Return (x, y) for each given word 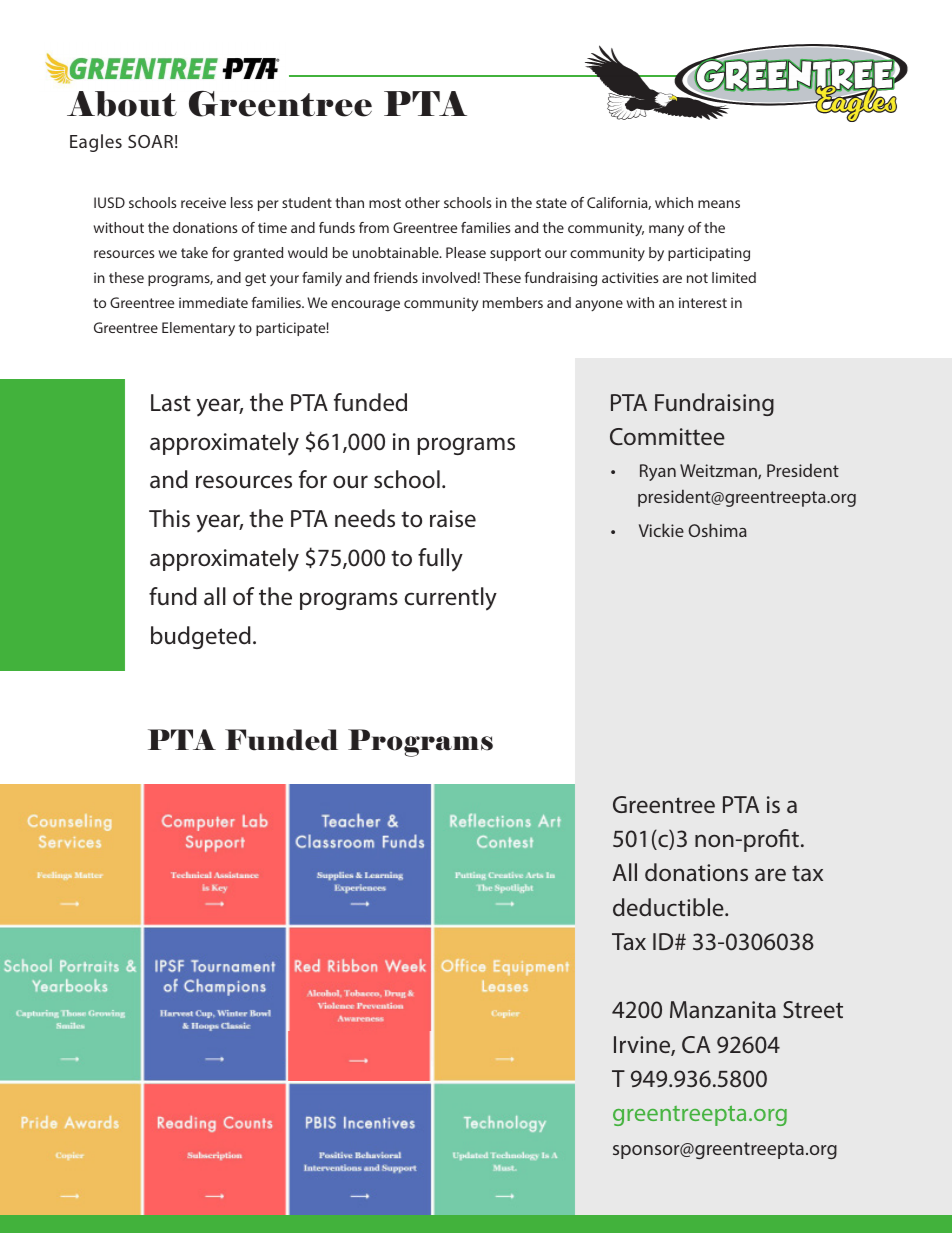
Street (813, 1009)
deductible (669, 907)
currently (450, 599)
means (719, 204)
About (122, 104)
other (422, 202)
